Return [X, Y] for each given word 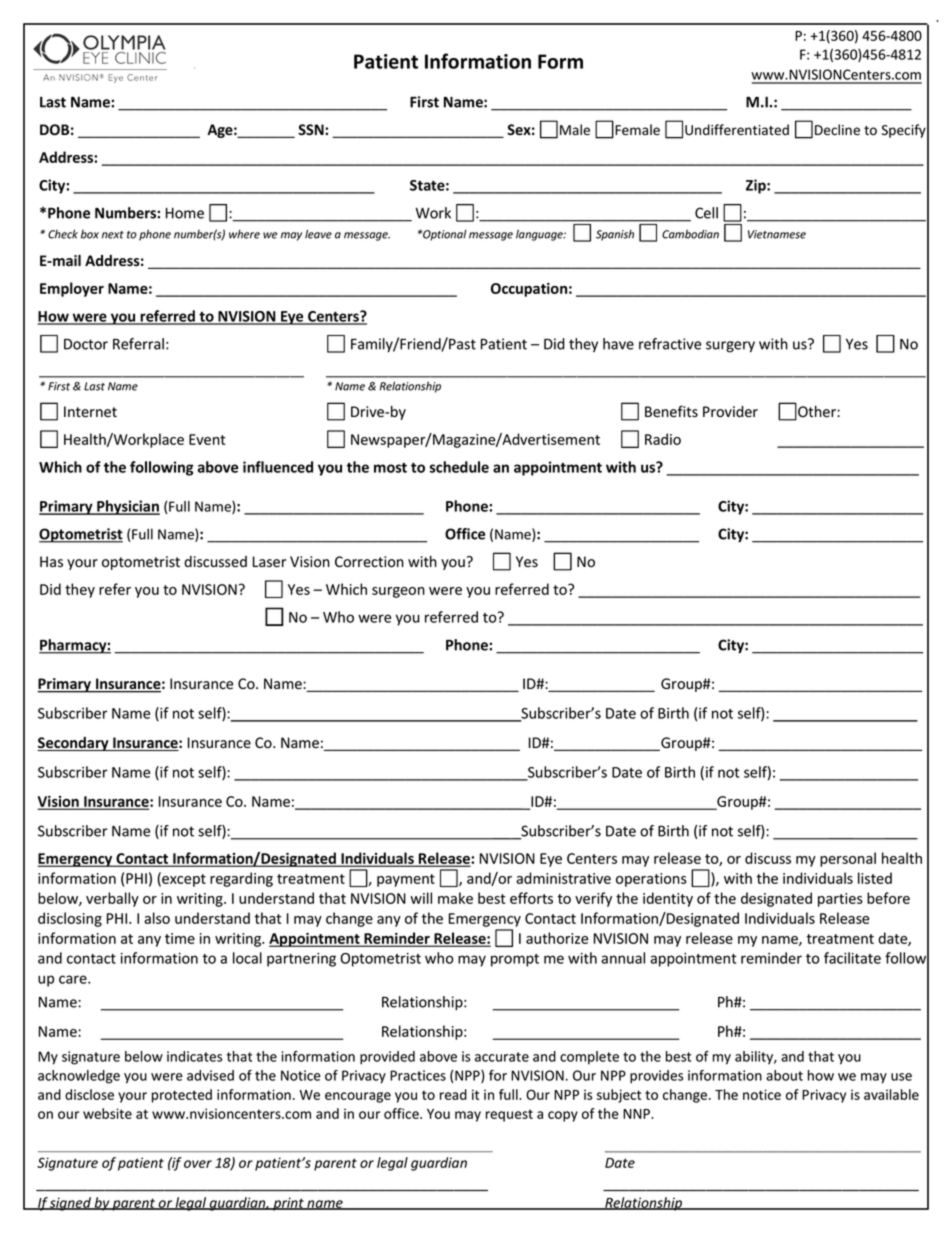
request [509, 1115]
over [198, 1164]
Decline [837, 130]
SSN [312, 129]
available [891, 1094]
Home [185, 213]
